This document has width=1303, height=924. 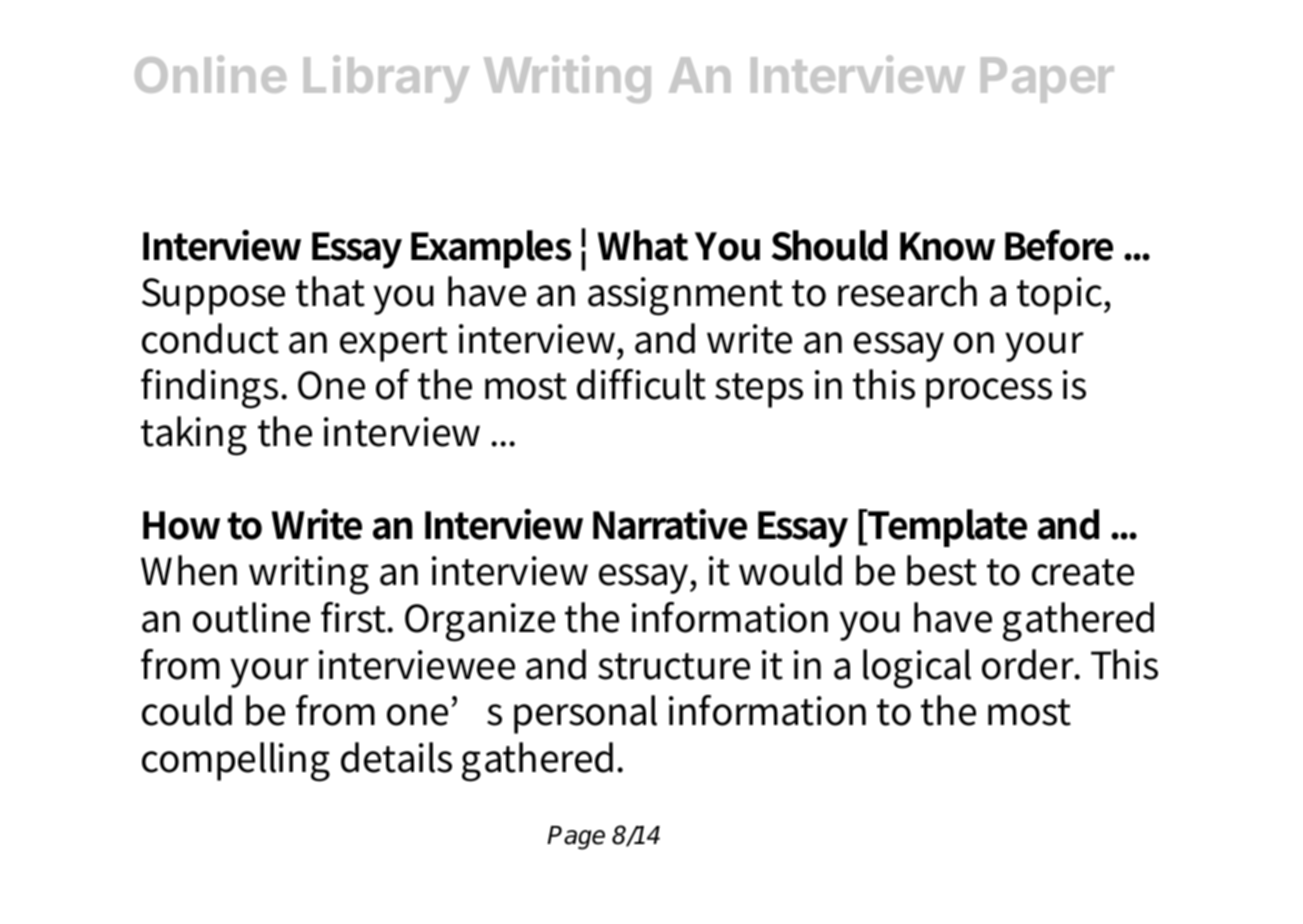 I want to click on Online, so click(x=210, y=74).
